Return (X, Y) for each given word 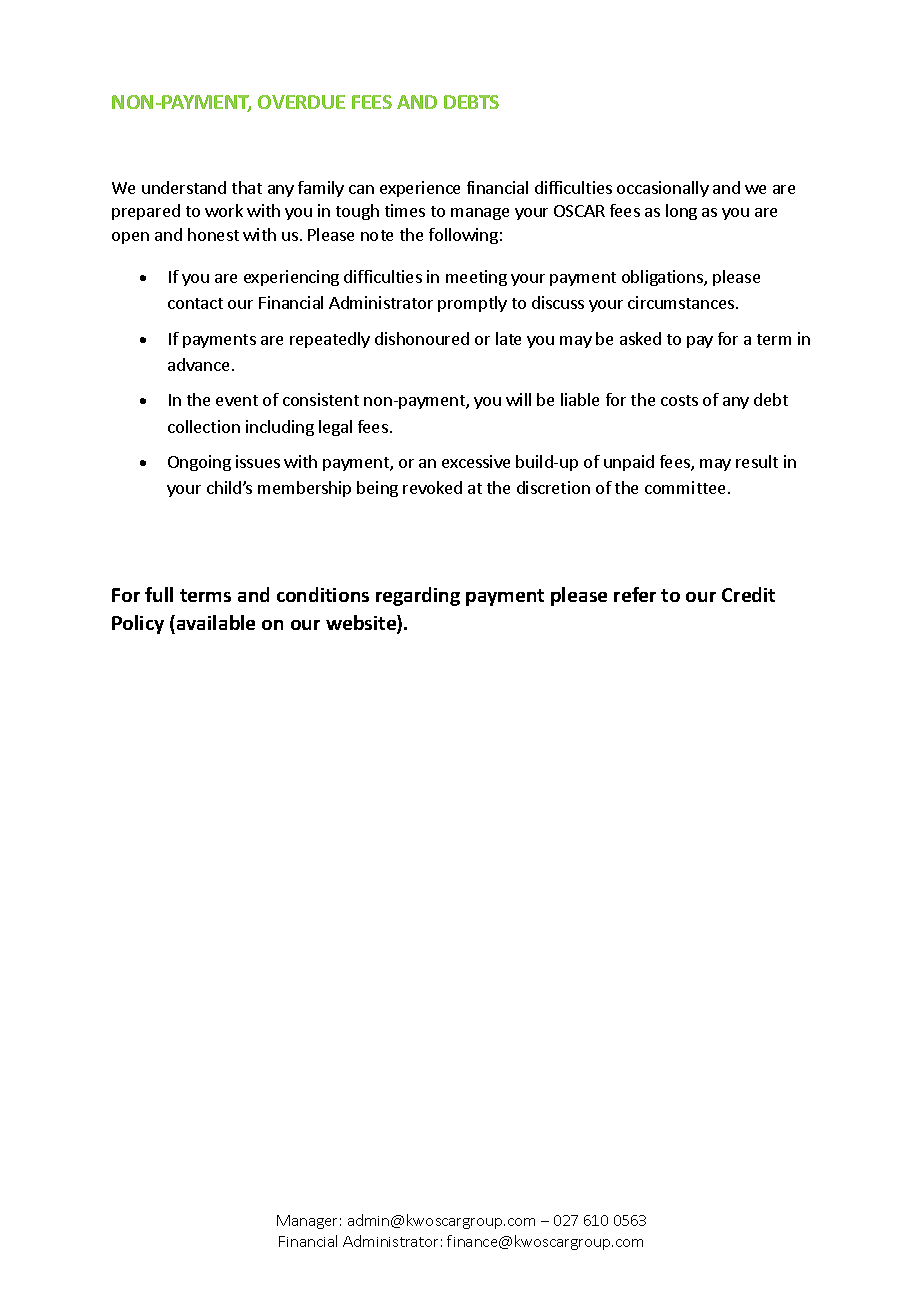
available (216, 622)
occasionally (663, 189)
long (681, 212)
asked (640, 338)
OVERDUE (301, 102)
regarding (418, 596)
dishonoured (422, 338)
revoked (432, 487)
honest (213, 234)
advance (198, 364)
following (463, 236)
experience (420, 189)
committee (685, 487)
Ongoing (199, 463)
